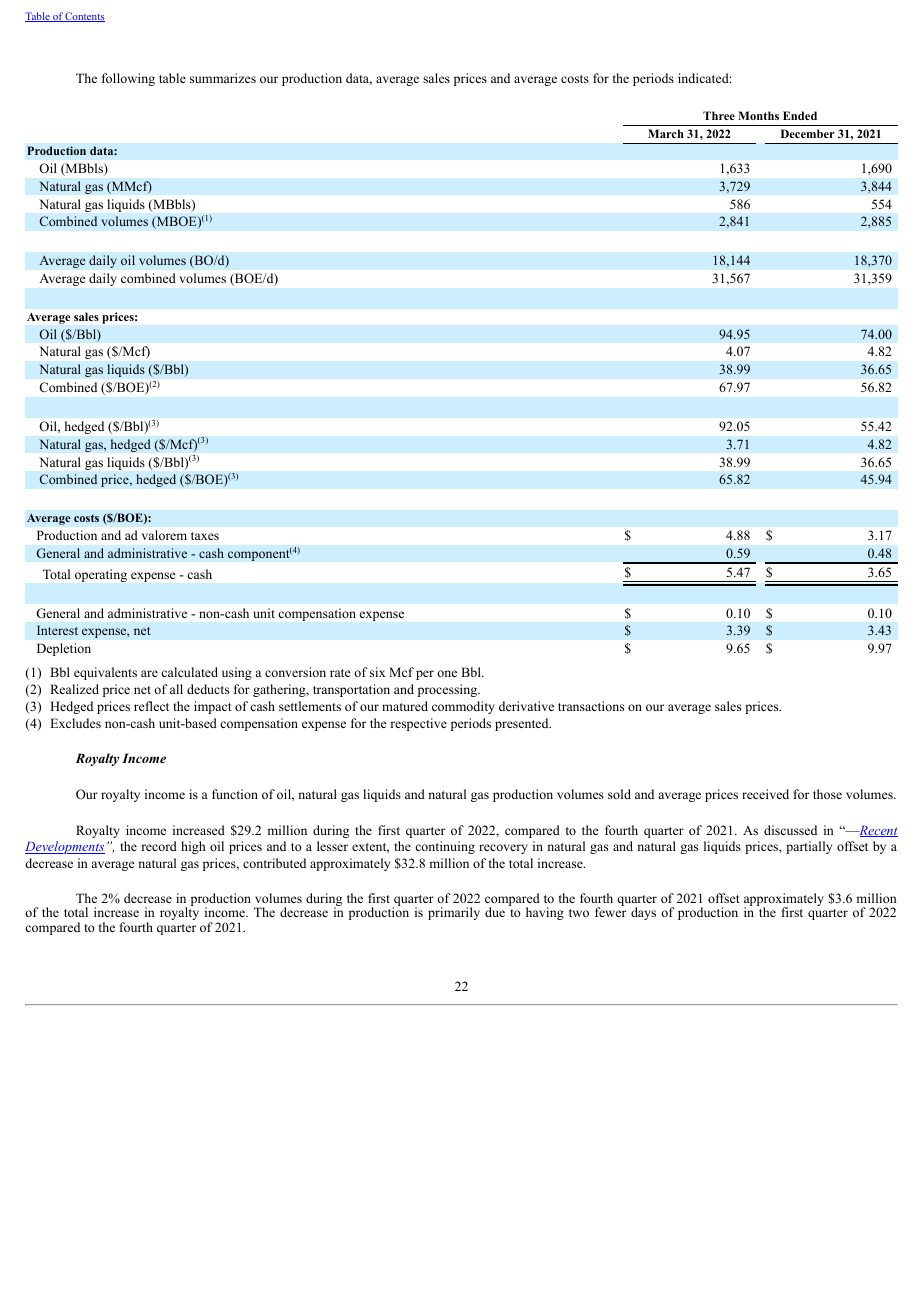  I want to click on Ended, so click(800, 115).
